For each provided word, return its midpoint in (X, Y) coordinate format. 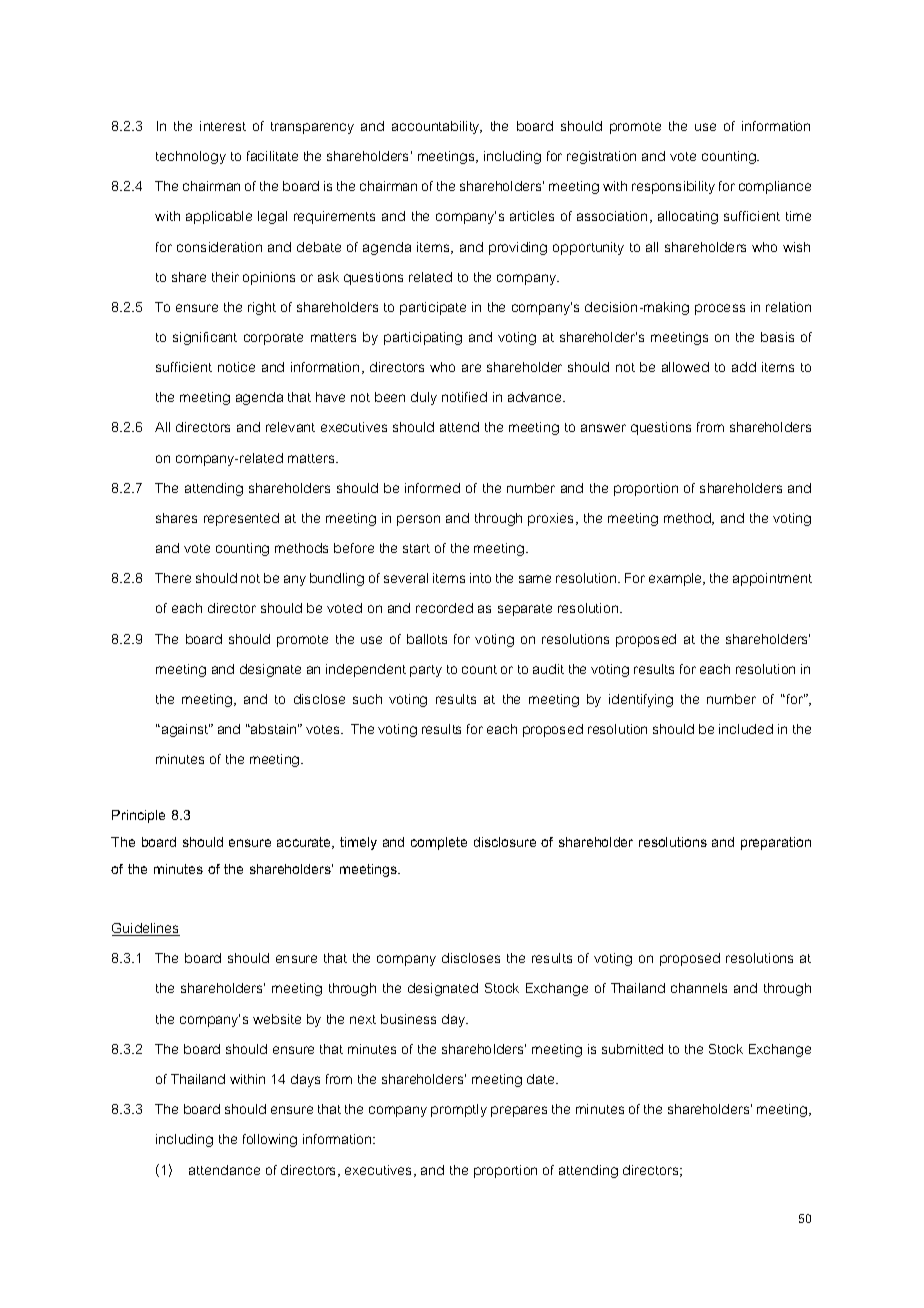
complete (439, 843)
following (270, 1140)
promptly (459, 1110)
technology (191, 157)
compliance (775, 187)
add (744, 367)
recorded (444, 608)
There (173, 578)
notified (464, 397)
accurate (305, 843)
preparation (776, 843)
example (677, 579)
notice (236, 367)
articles (532, 216)
